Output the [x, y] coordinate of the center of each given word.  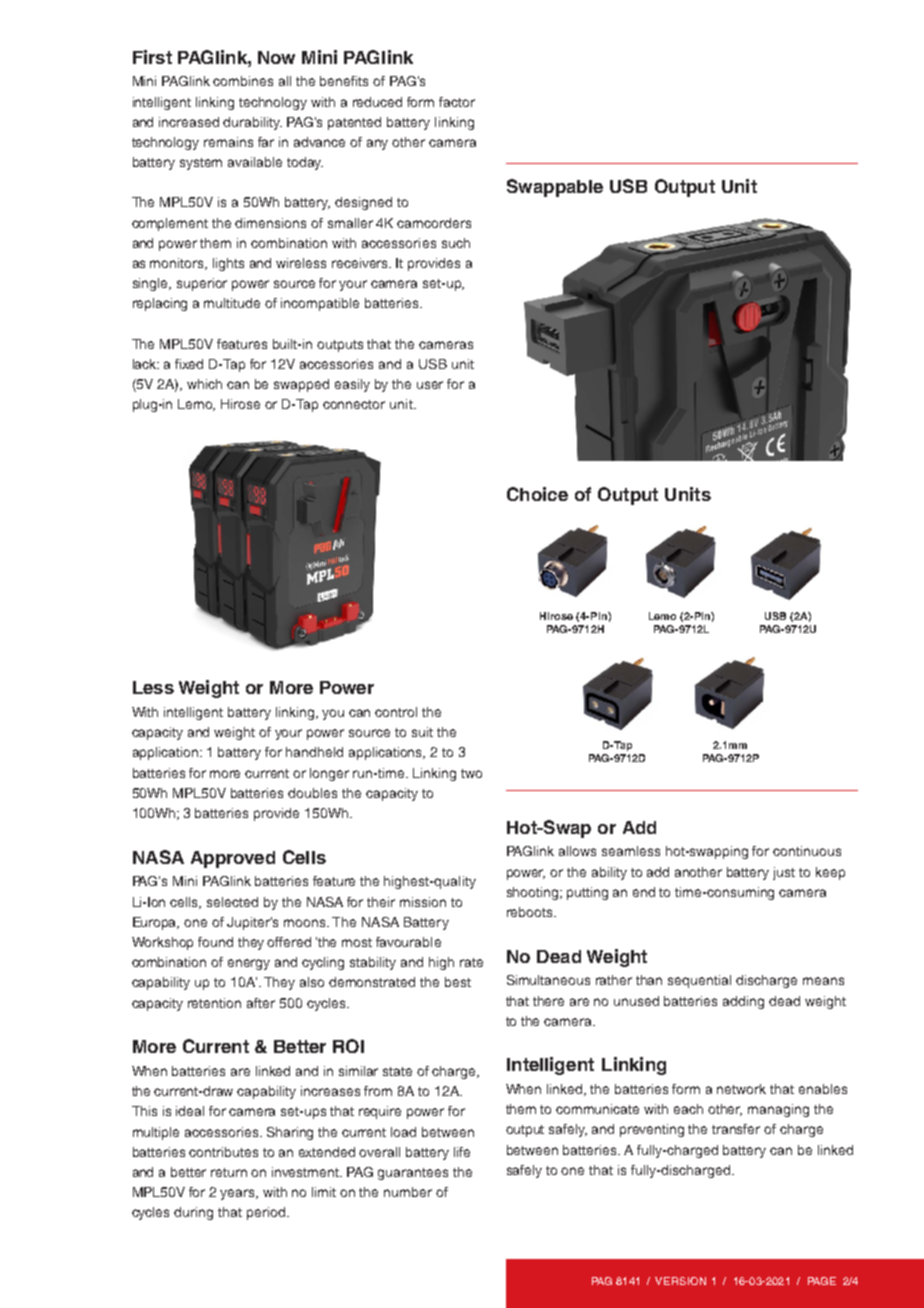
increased [189, 122]
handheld [314, 752]
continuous [807, 851]
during [193, 1213]
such [456, 243]
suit [422, 732]
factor [457, 102]
